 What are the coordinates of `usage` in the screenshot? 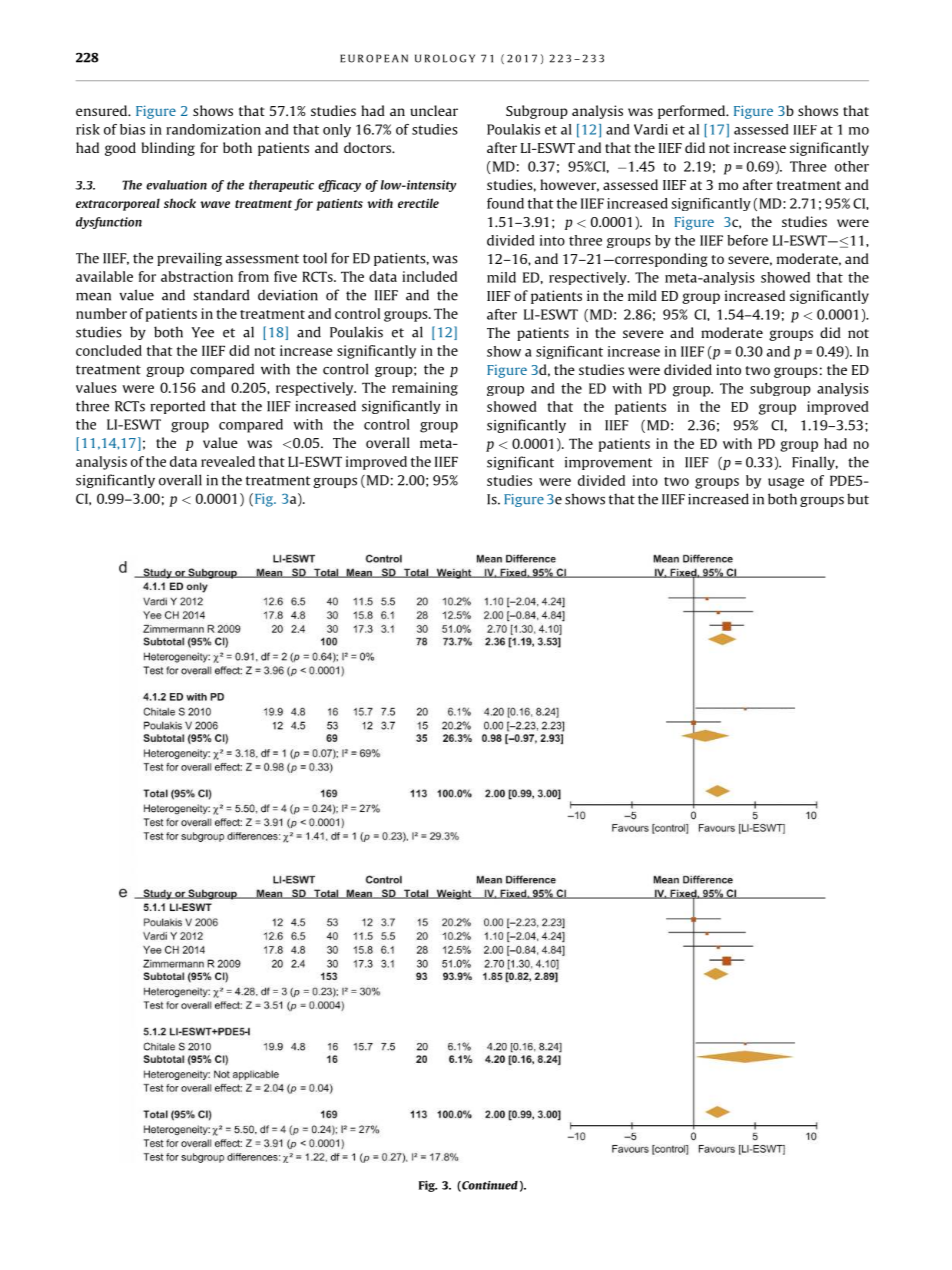 It's located at (786, 483).
